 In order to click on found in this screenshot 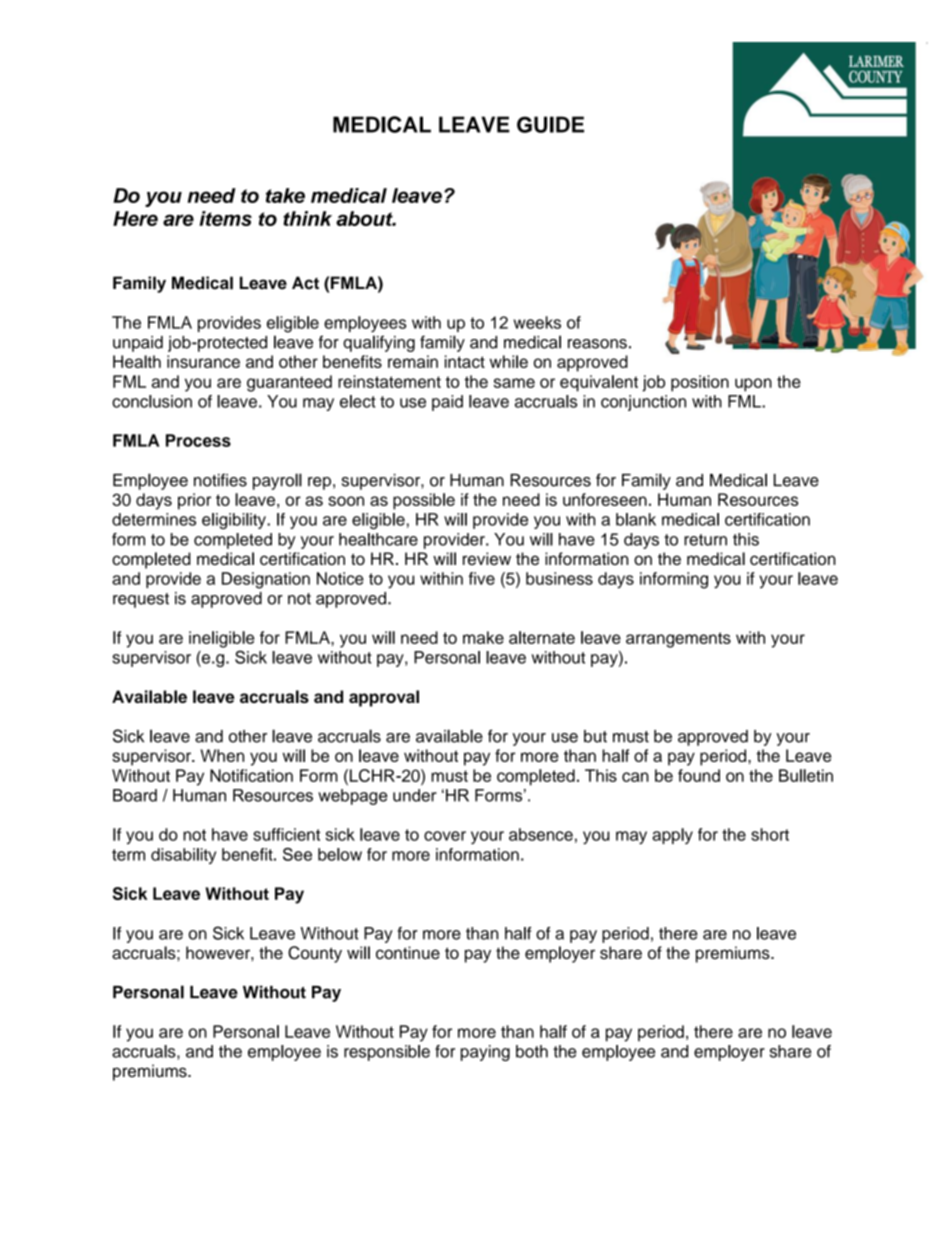, I will do `click(699, 775)`.
